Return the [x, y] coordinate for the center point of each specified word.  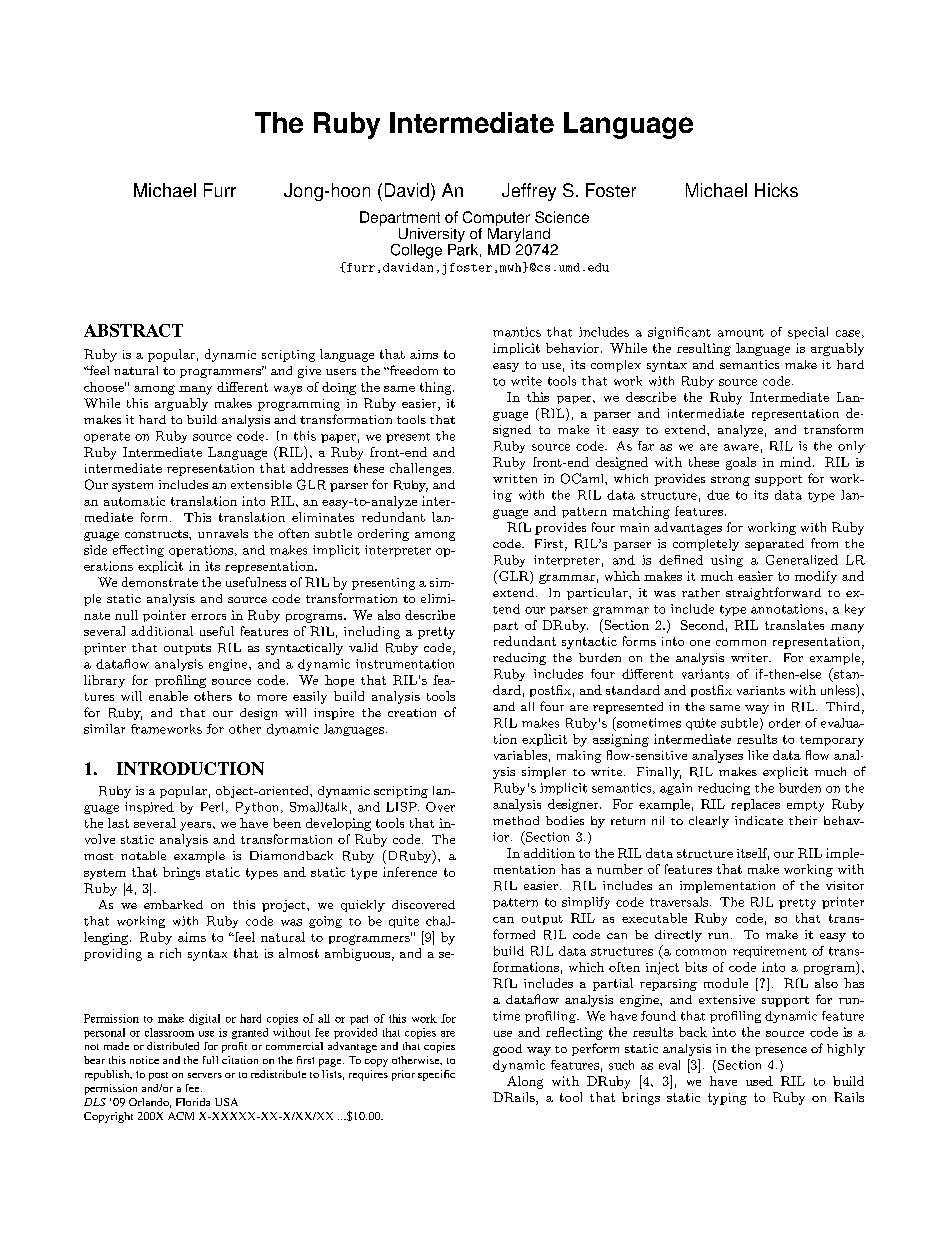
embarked [173, 904]
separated [774, 545]
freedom [412, 370]
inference [410, 872]
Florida [193, 1102]
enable [168, 696]
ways [288, 390]
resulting [704, 349]
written [515, 478]
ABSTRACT [133, 330]
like [758, 755]
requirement [770, 952]
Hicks [776, 190]
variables [520, 755]
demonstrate [160, 582]
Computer [496, 218]
